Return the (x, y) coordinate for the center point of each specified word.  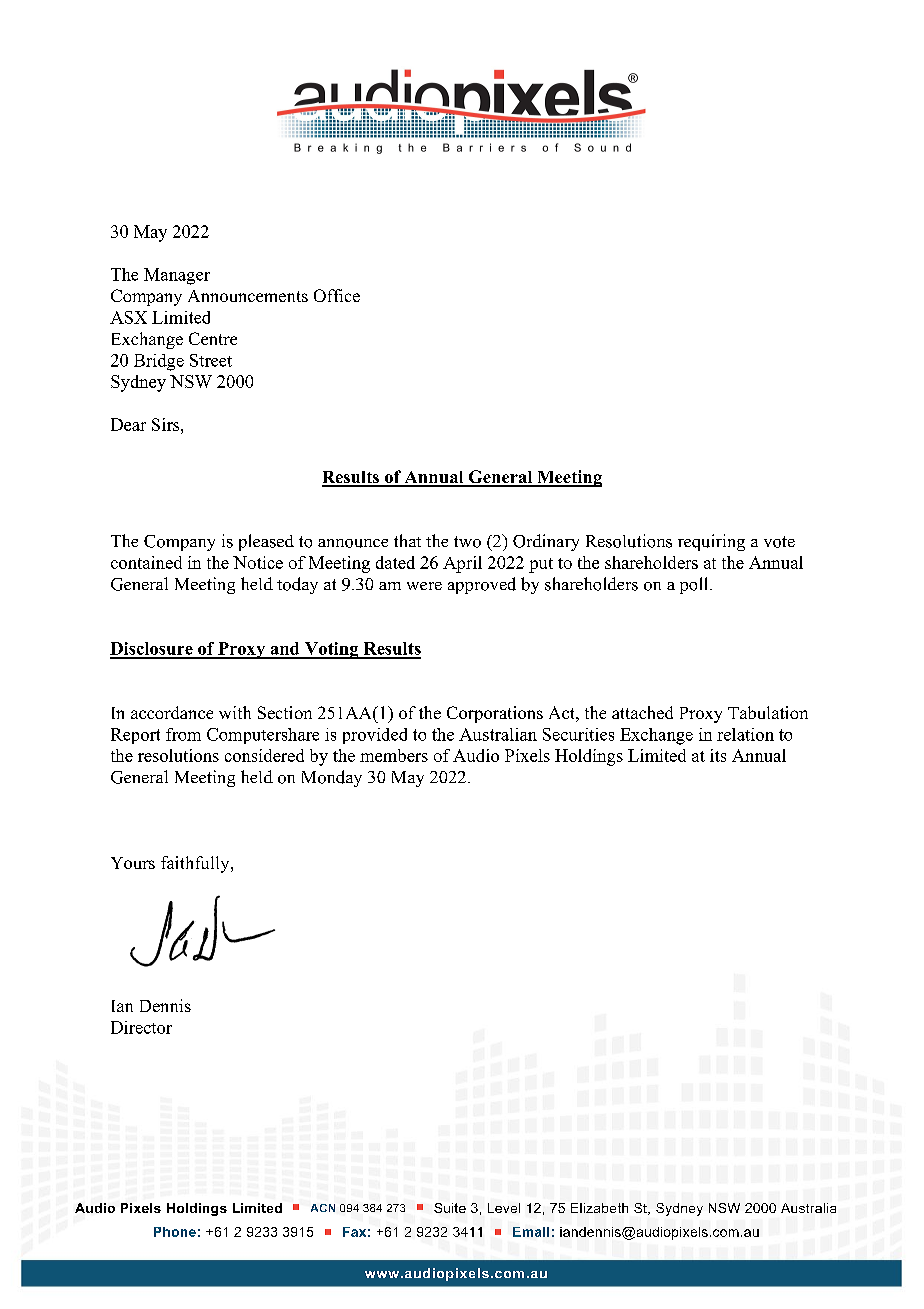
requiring (711, 542)
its (718, 755)
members (394, 755)
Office (337, 295)
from (183, 734)
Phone (175, 1232)
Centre (213, 338)
